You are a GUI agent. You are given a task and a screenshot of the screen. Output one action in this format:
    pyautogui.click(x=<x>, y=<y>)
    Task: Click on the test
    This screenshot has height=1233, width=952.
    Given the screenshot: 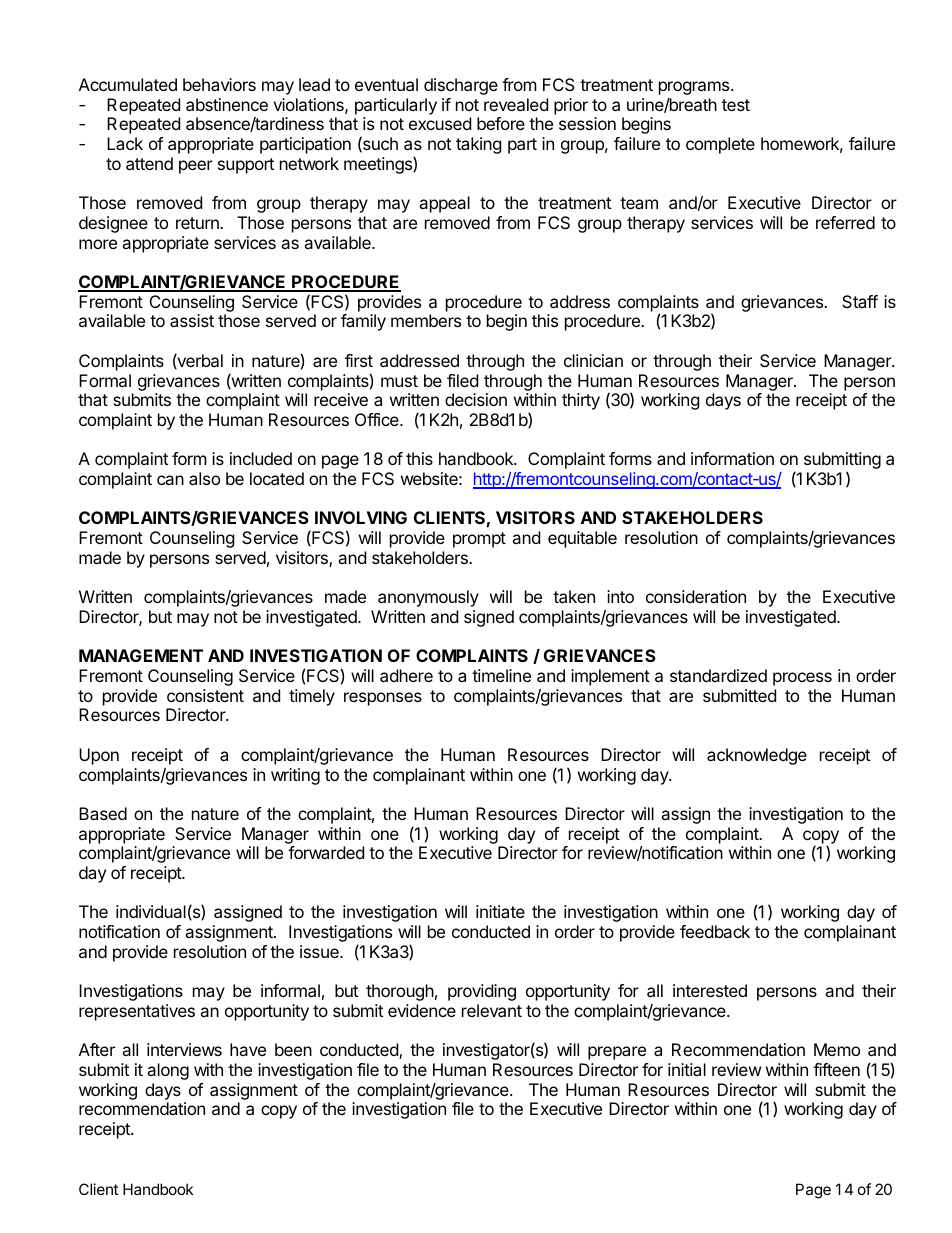 What is the action you would take?
    pyautogui.click(x=736, y=105)
